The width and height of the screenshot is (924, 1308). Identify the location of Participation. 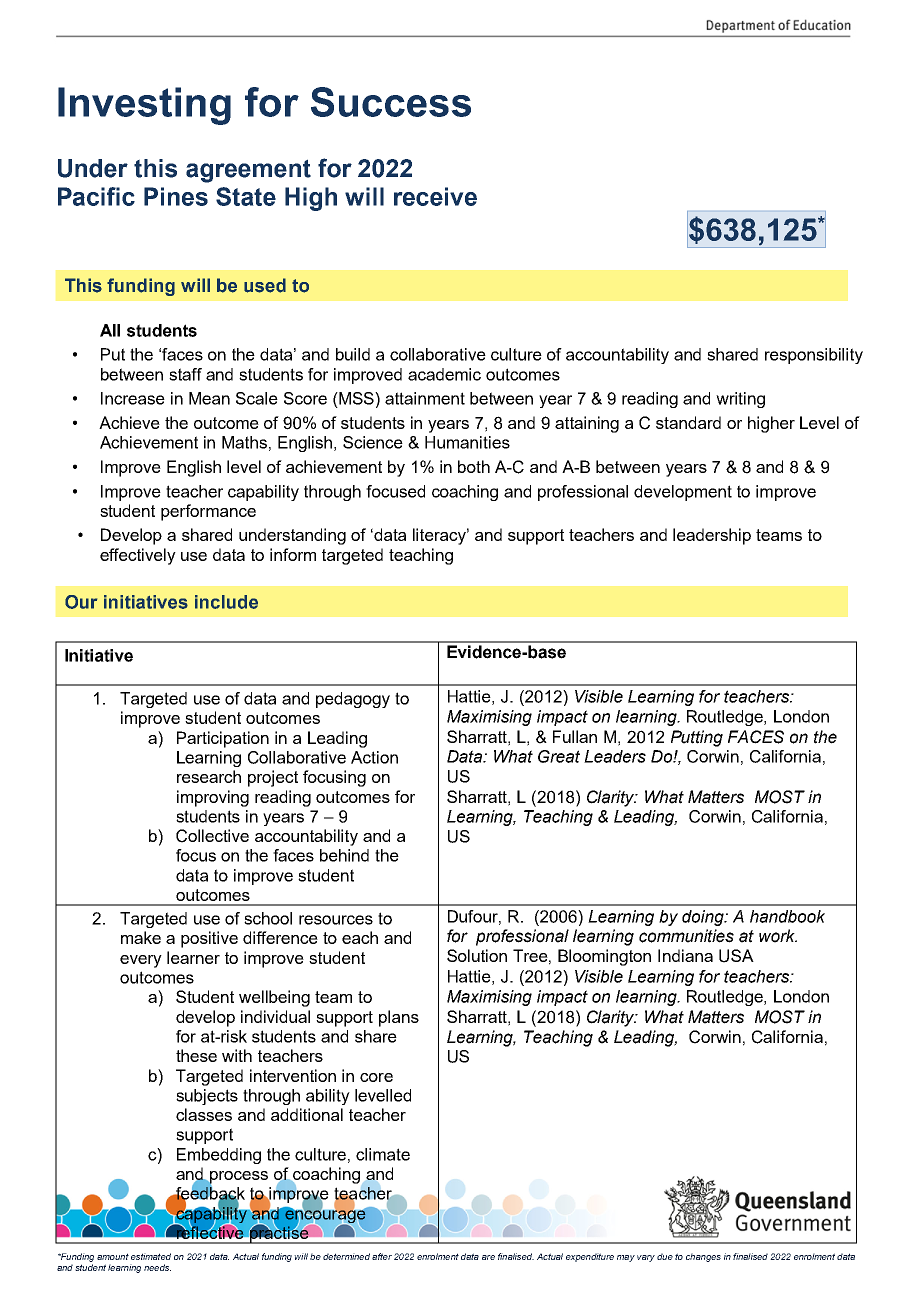
(223, 739).
